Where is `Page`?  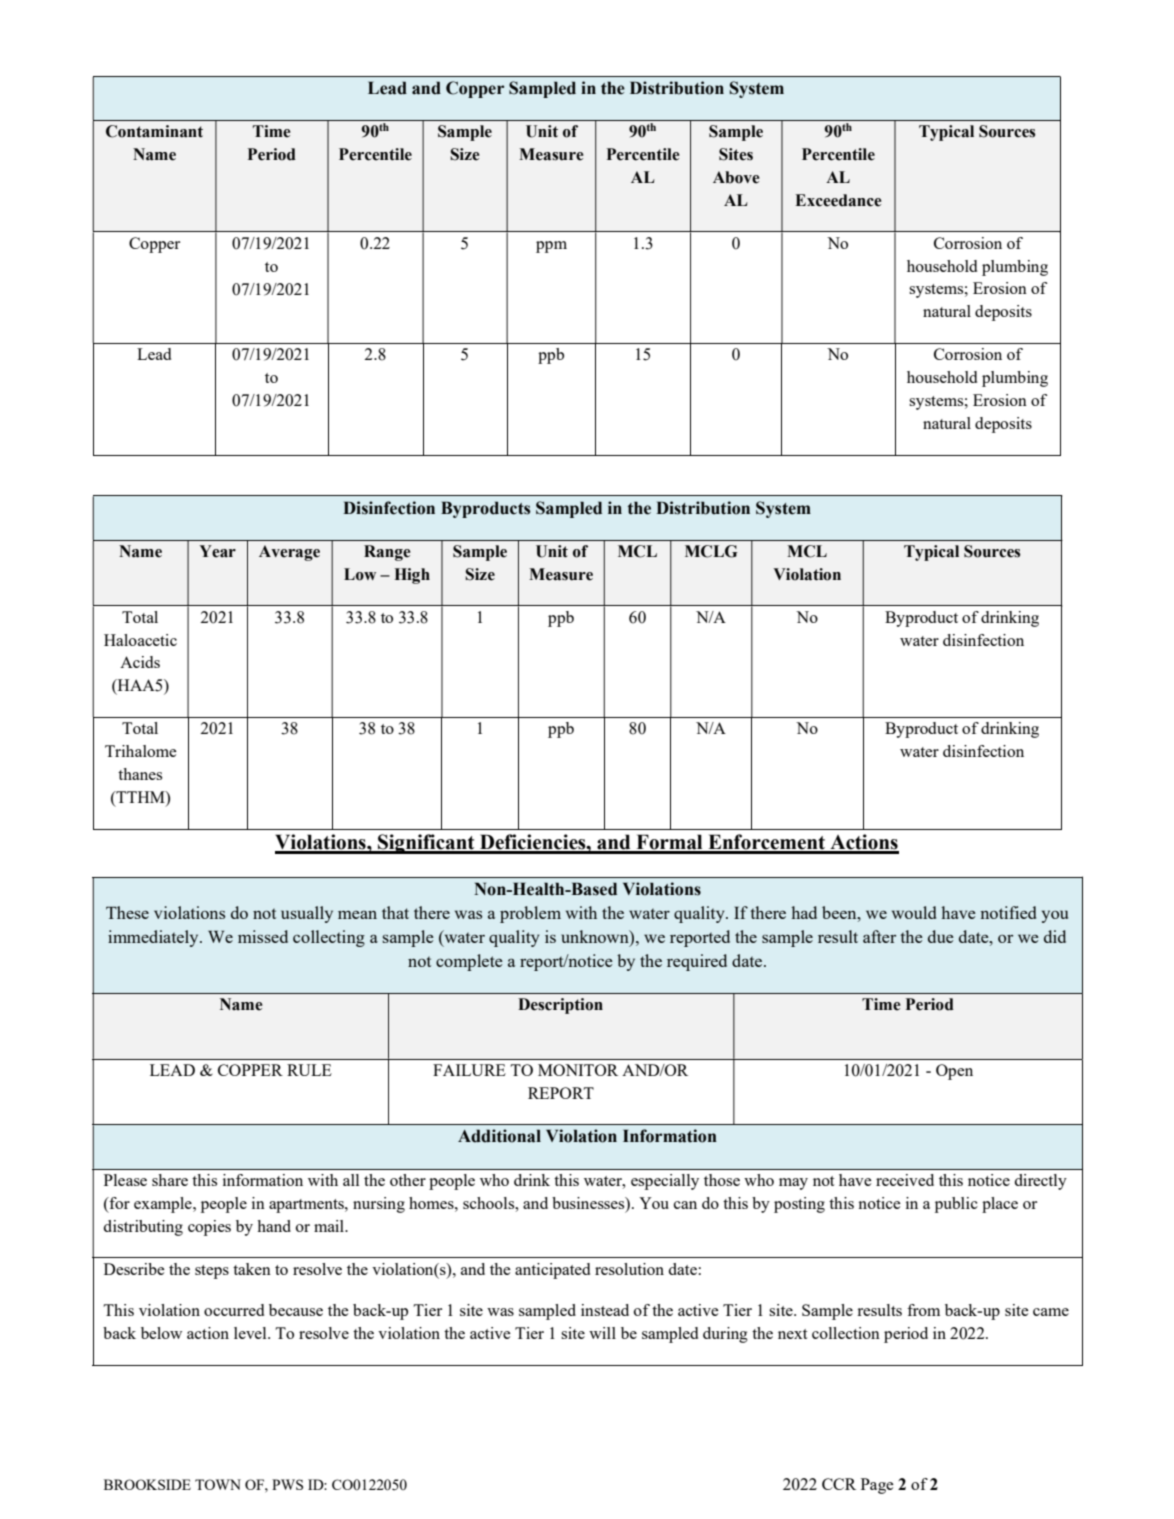 Page is located at coordinates (877, 1486).
